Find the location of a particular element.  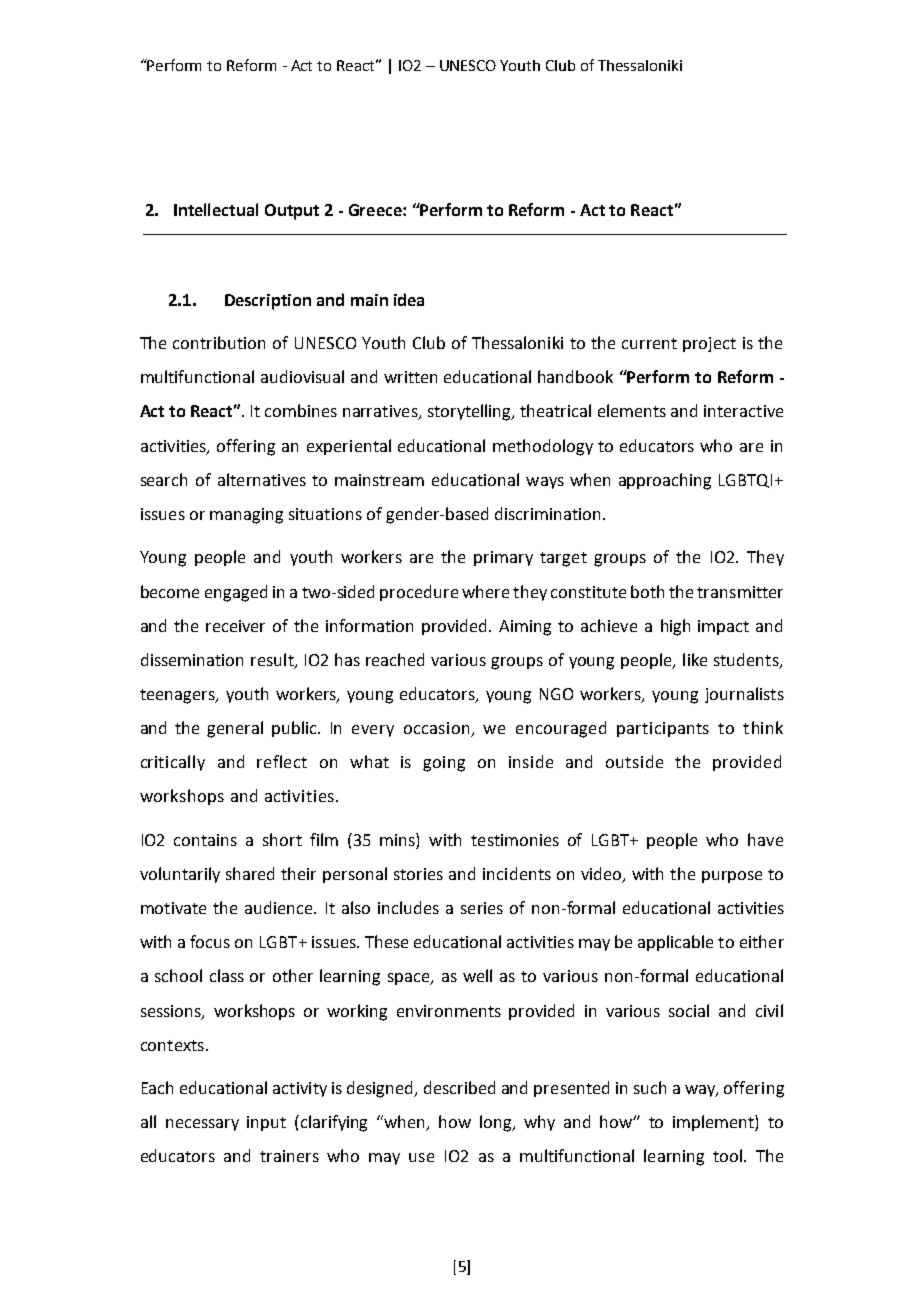

storytelling is located at coordinates (471, 412).
